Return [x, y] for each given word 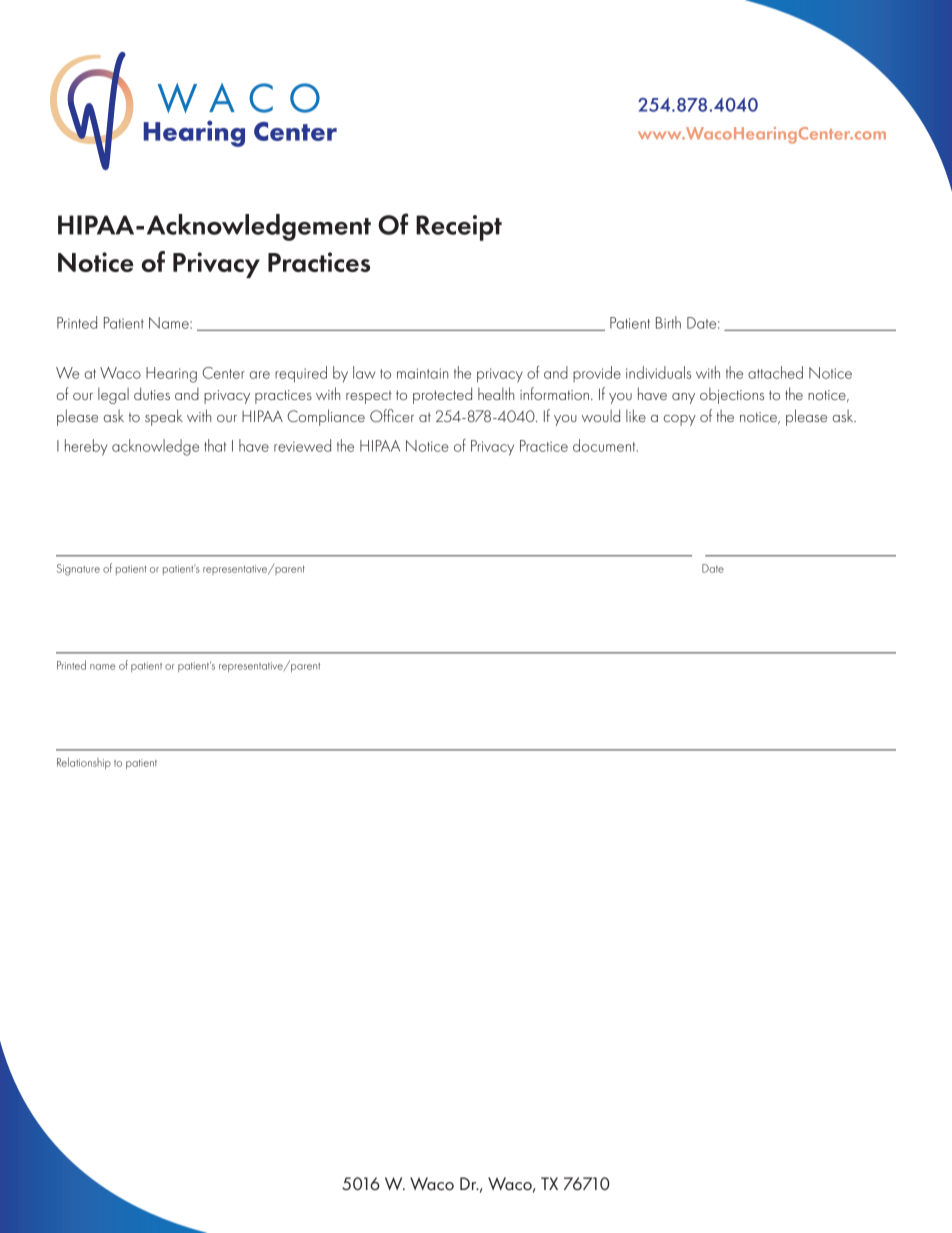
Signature [78, 570]
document [605, 445]
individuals [658, 372]
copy [680, 420]
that [215, 445]
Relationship [84, 763]
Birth [668, 322]
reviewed [302, 445]
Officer [392, 415]
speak [164, 417]
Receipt [459, 228]
